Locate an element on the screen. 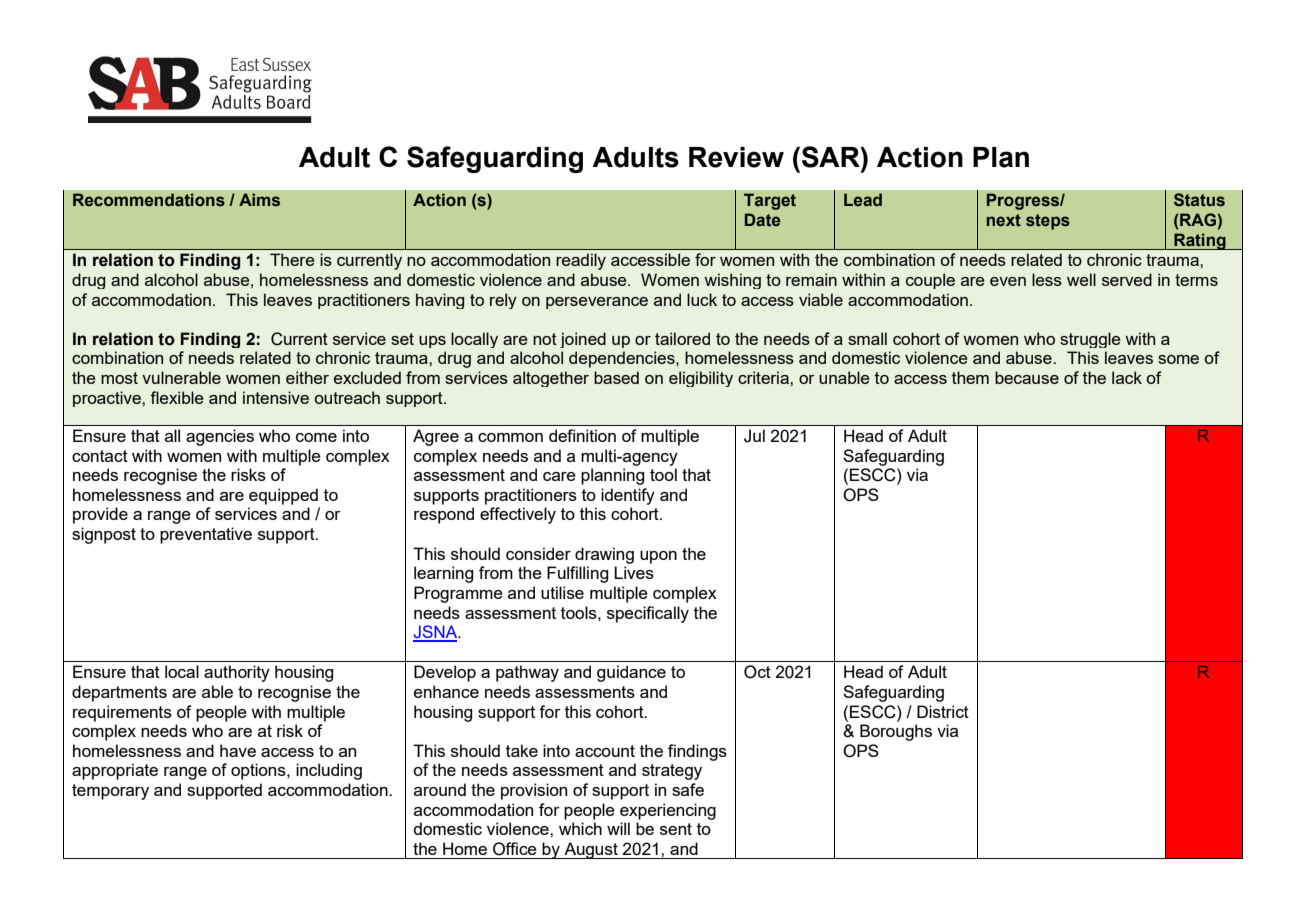 The width and height of the screenshot is (1308, 924). tailored is located at coordinates (682, 338).
